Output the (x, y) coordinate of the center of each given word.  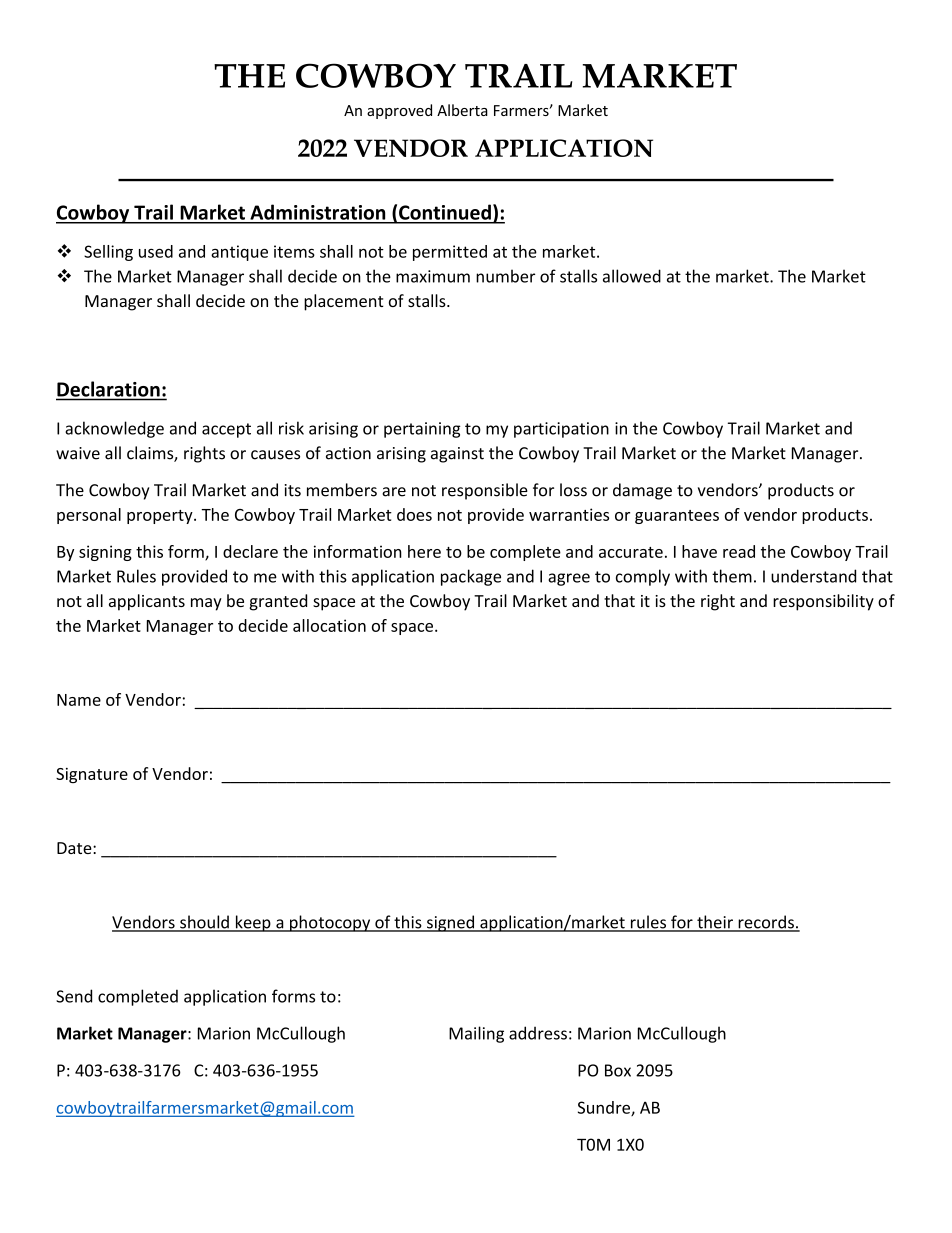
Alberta (462, 110)
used (156, 251)
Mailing (476, 1034)
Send (74, 996)
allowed (632, 276)
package (471, 577)
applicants (147, 602)
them (732, 576)
